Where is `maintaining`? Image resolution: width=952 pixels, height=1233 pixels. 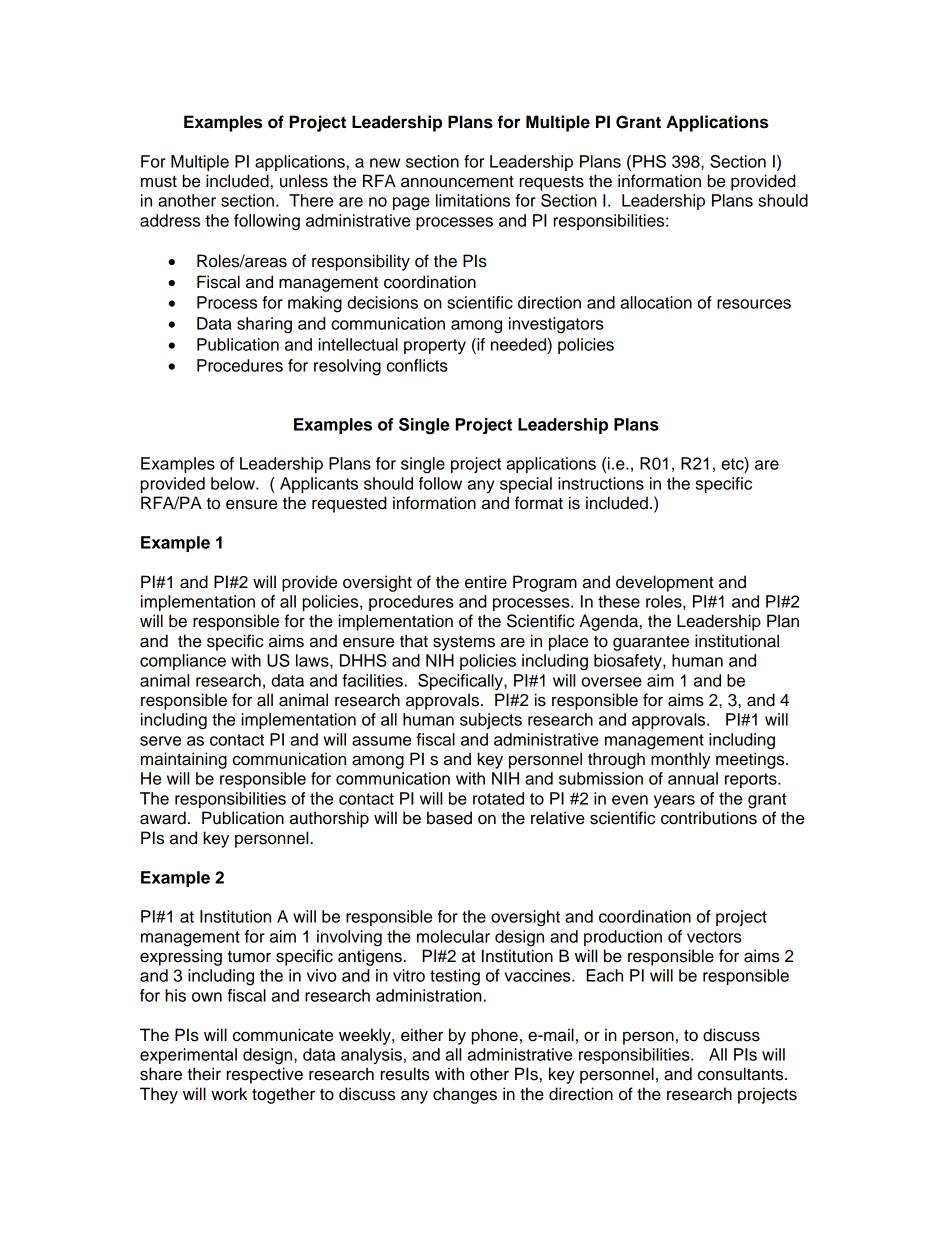 maintaining is located at coordinates (184, 760).
